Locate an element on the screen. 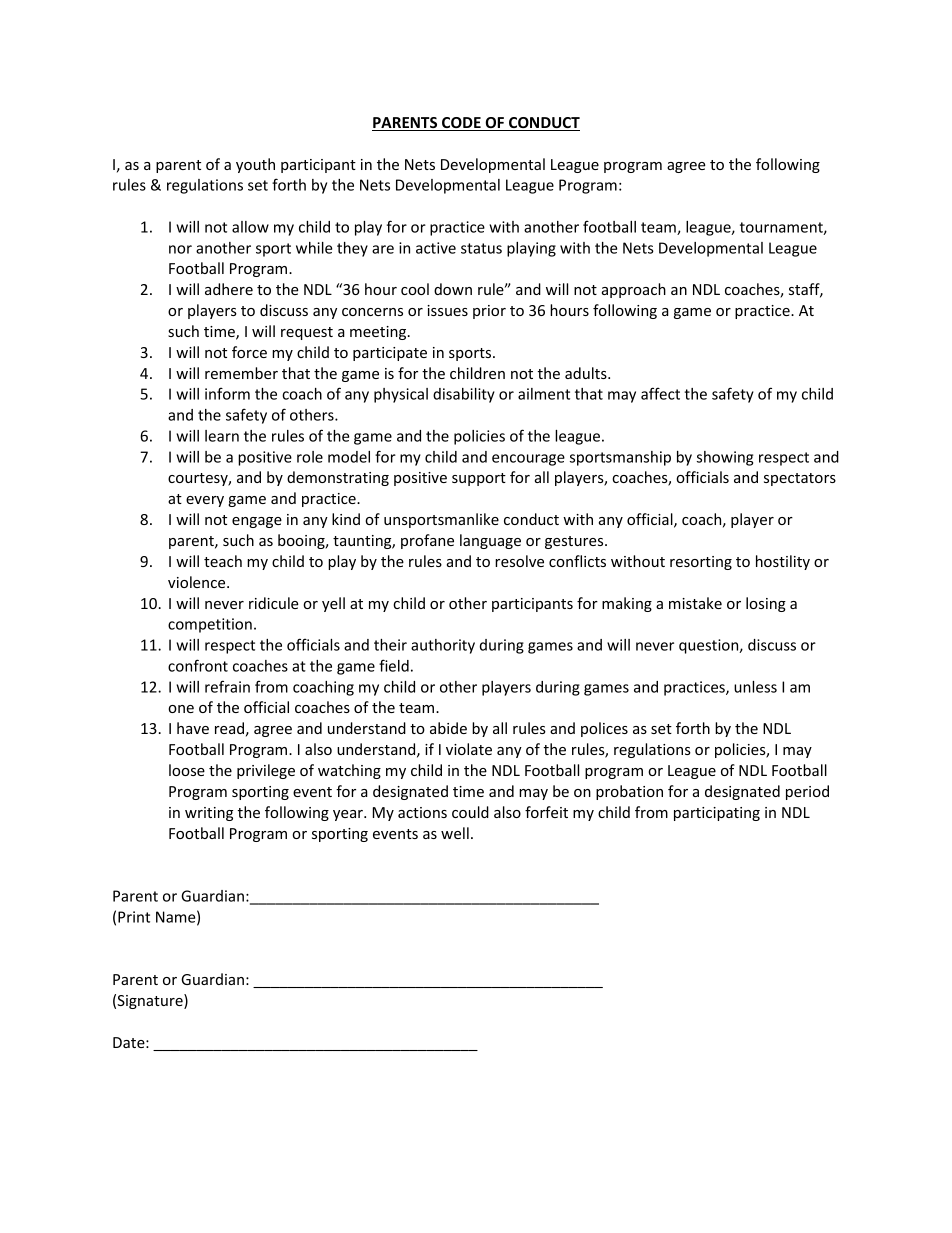 The height and width of the screenshot is (1233, 952). youth is located at coordinates (255, 165).
